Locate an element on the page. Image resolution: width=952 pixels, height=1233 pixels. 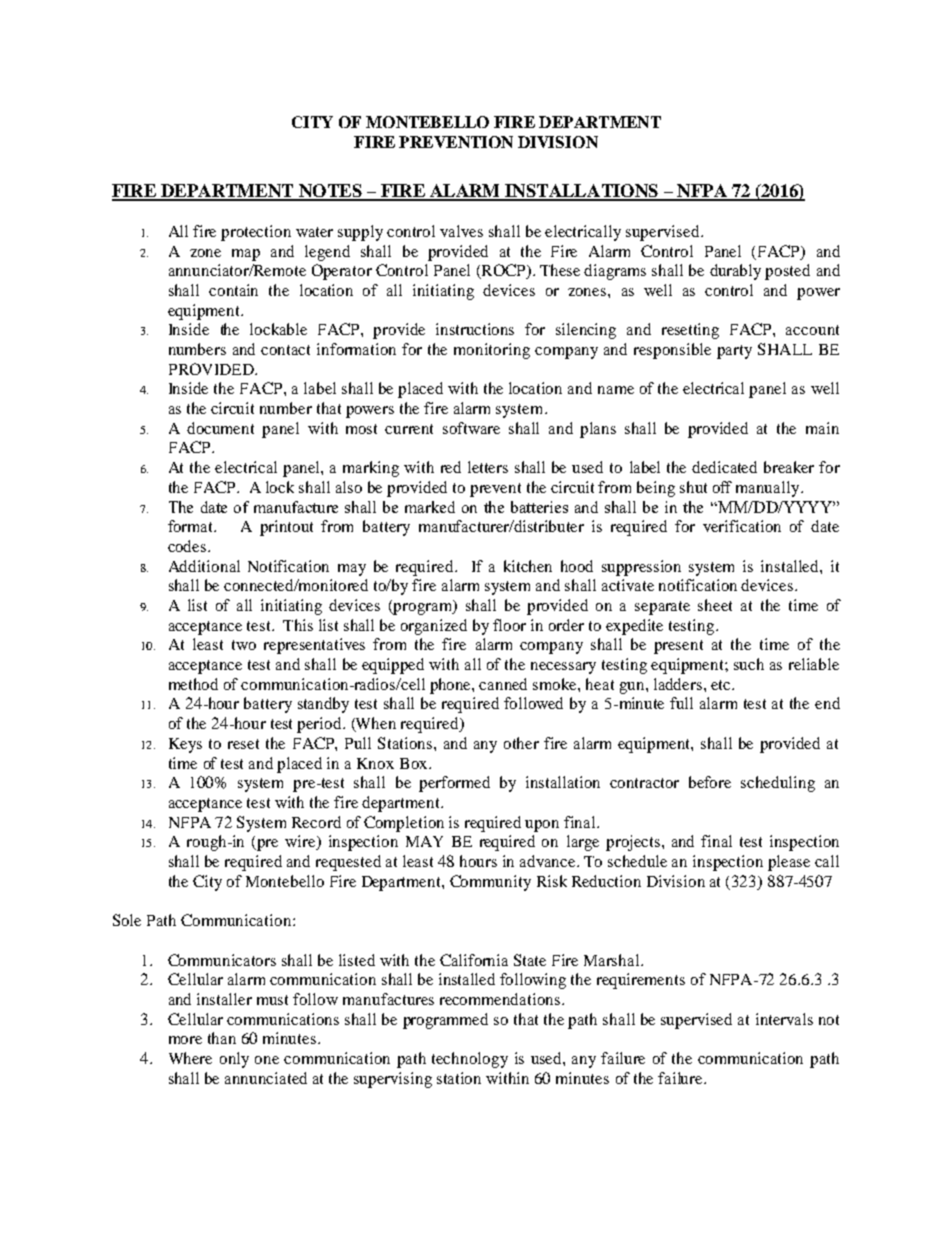
protection is located at coordinates (256, 233).
